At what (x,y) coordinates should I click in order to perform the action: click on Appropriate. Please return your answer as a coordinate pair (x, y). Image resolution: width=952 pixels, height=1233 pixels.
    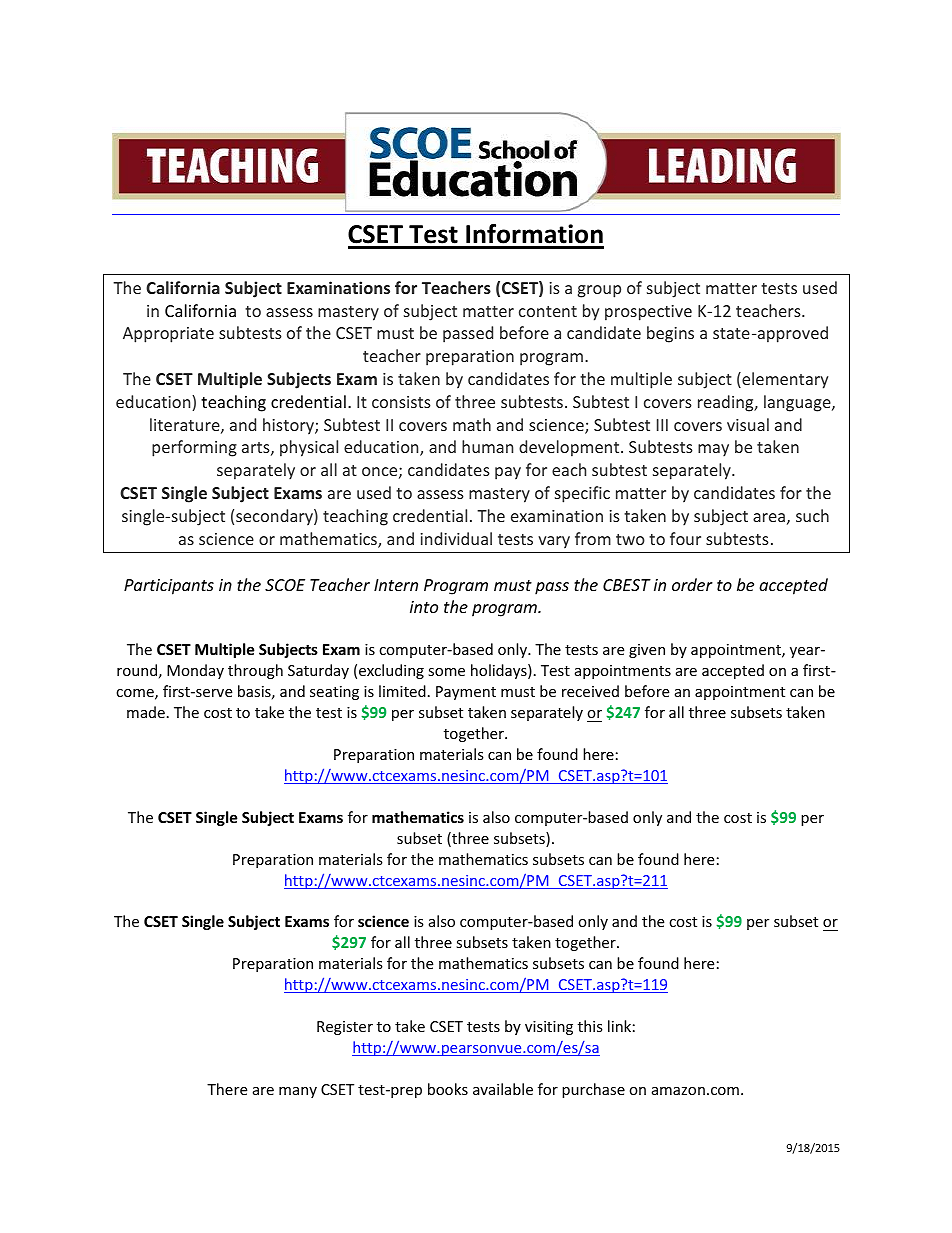
    Looking at the image, I should click on (168, 335).
